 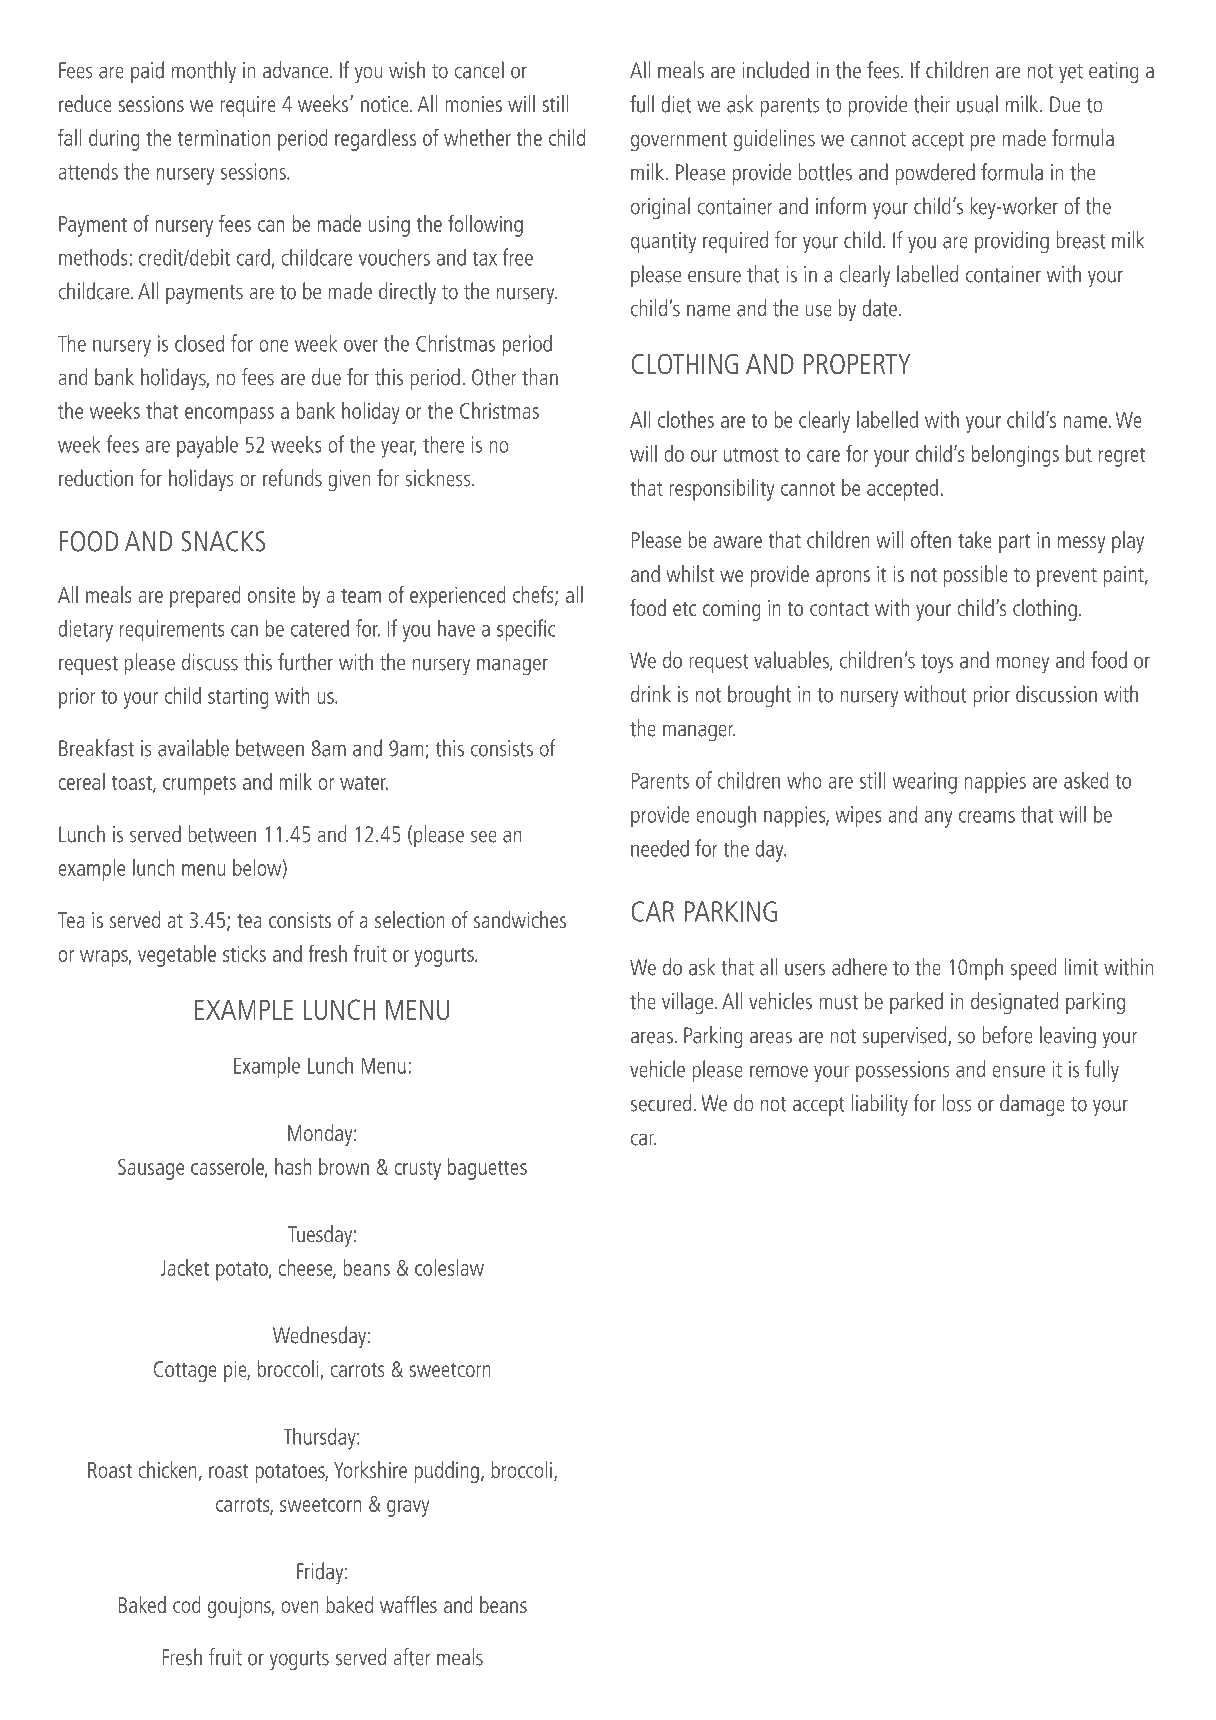 What do you see at coordinates (880, 1105) in the screenshot?
I see `liability` at bounding box center [880, 1105].
